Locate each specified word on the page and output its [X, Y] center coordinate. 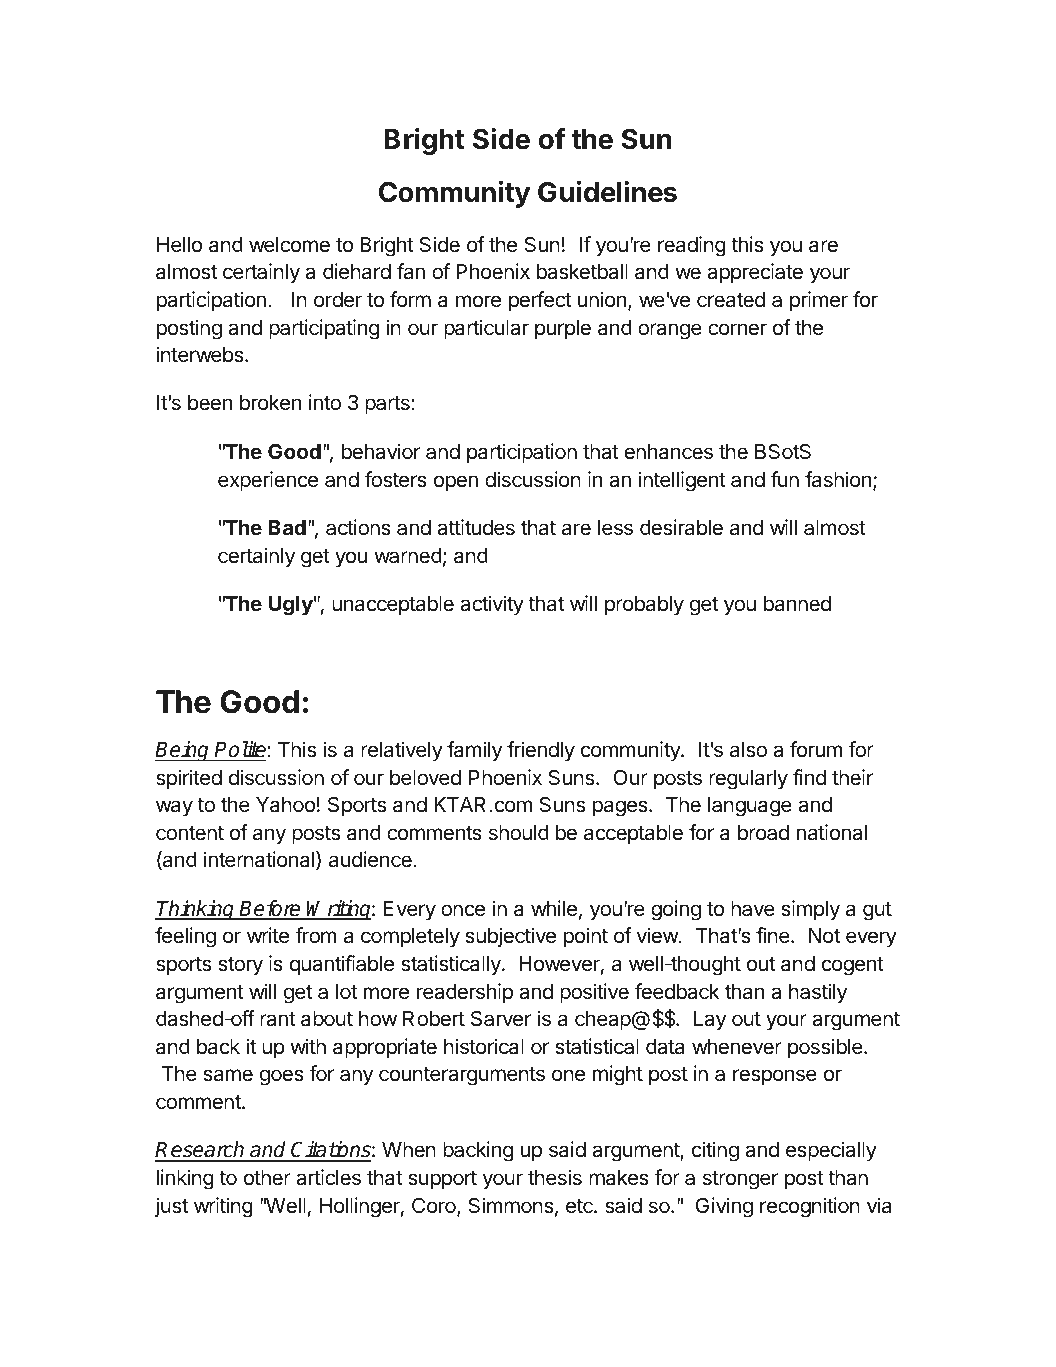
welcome [289, 245]
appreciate [755, 273]
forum [816, 749]
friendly [541, 751]
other [267, 1177]
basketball [582, 272]
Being [183, 751]
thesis [555, 1177]
